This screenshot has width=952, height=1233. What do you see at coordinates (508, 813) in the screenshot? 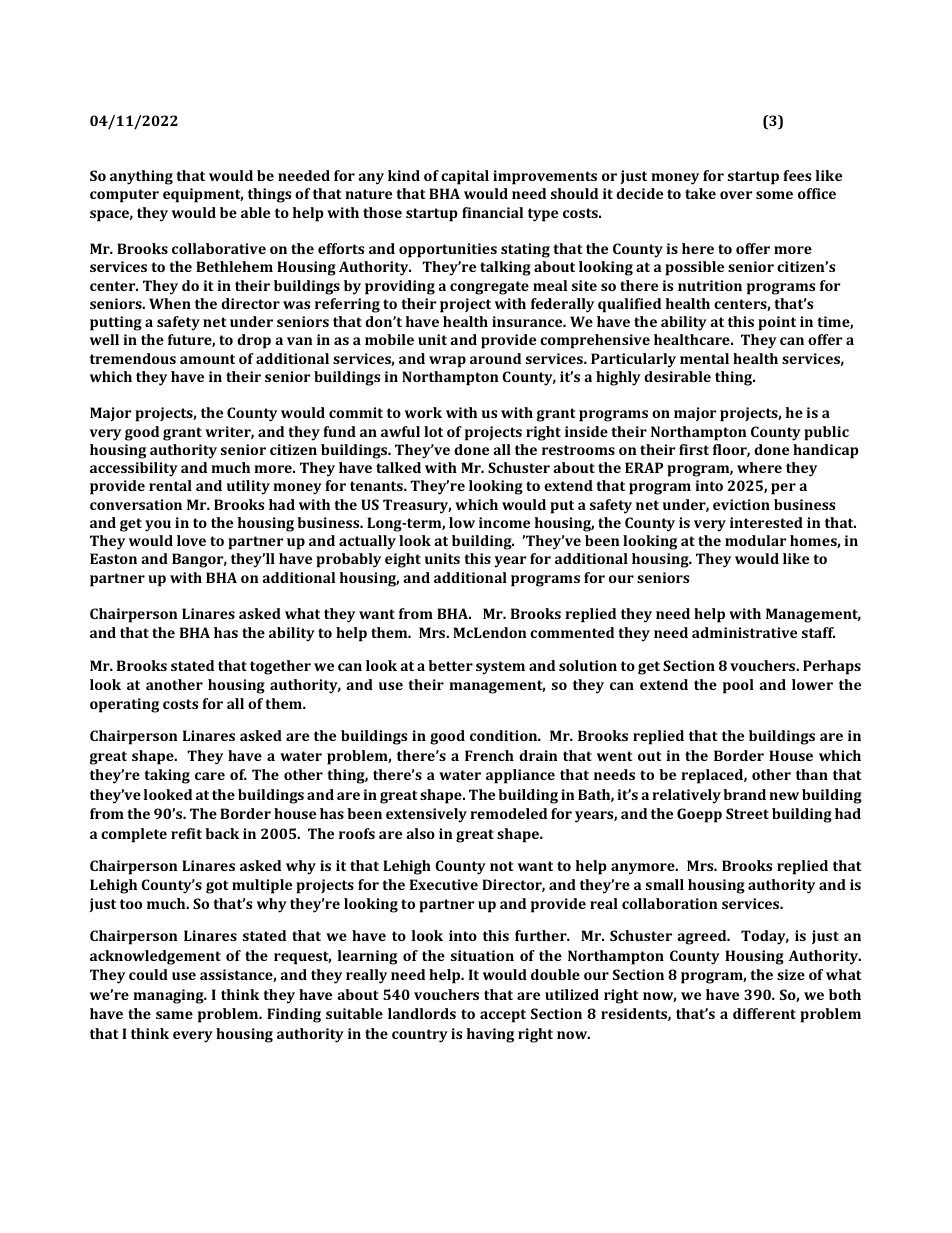
I see `remodeled` at bounding box center [508, 813].
